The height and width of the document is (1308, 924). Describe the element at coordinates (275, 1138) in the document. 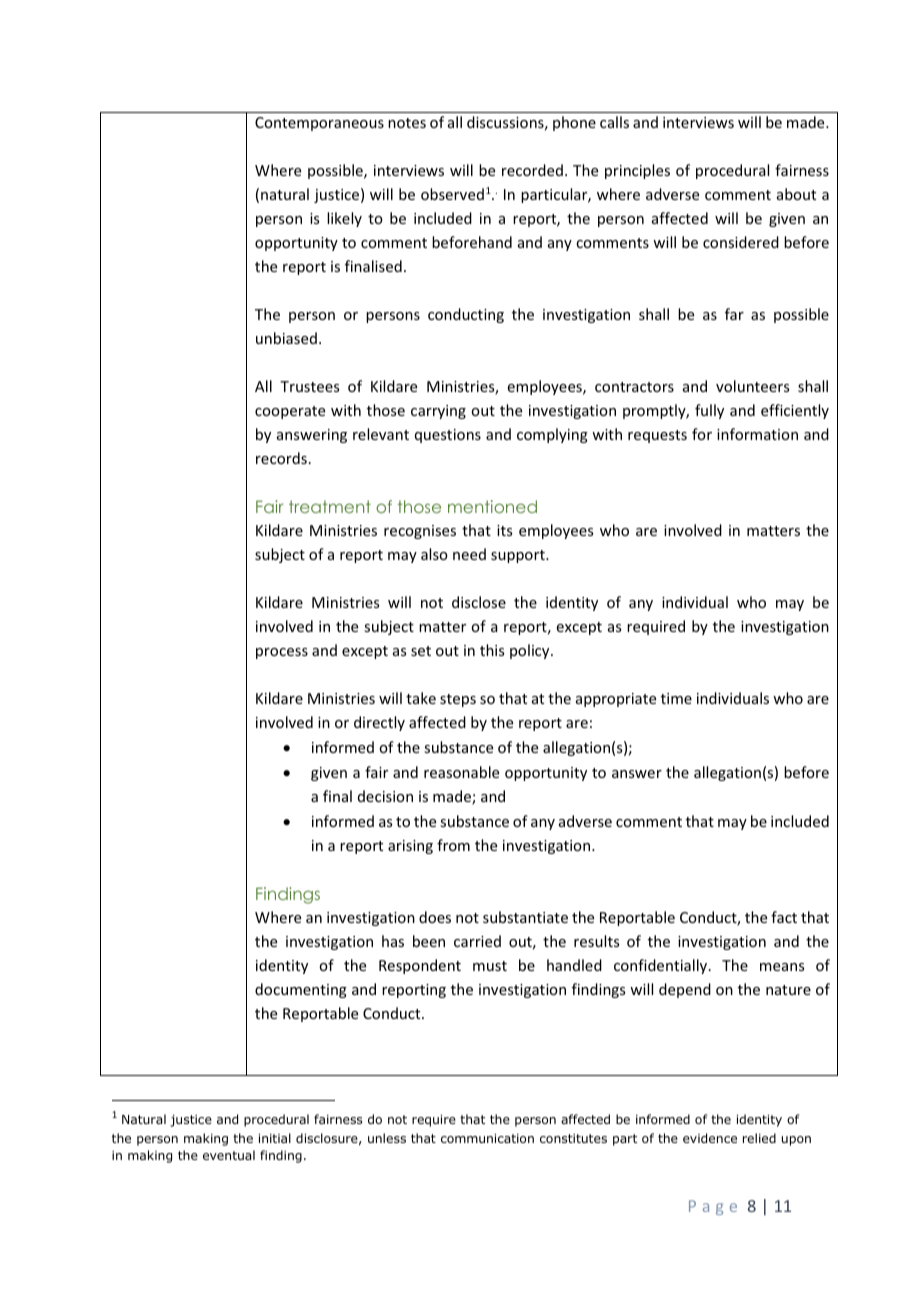

I see `initial` at that location.
